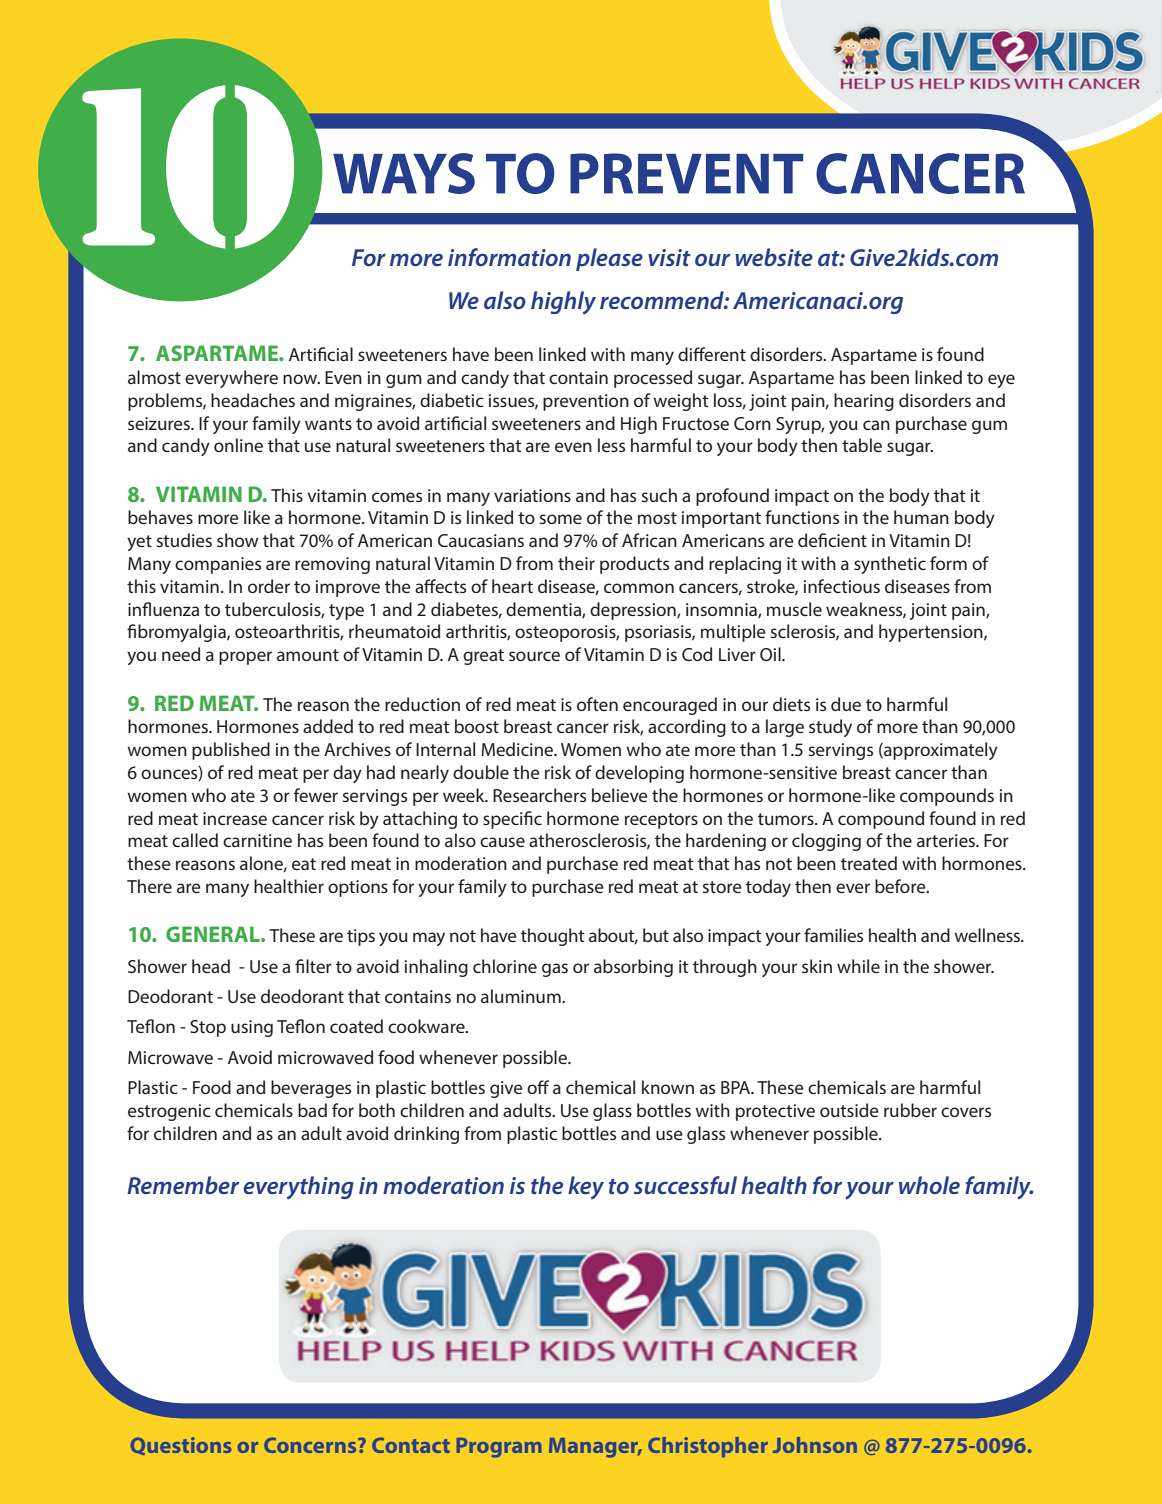 The image size is (1162, 1504). Describe the element at coordinates (858, 966) in the screenshot. I see `while` at that location.
